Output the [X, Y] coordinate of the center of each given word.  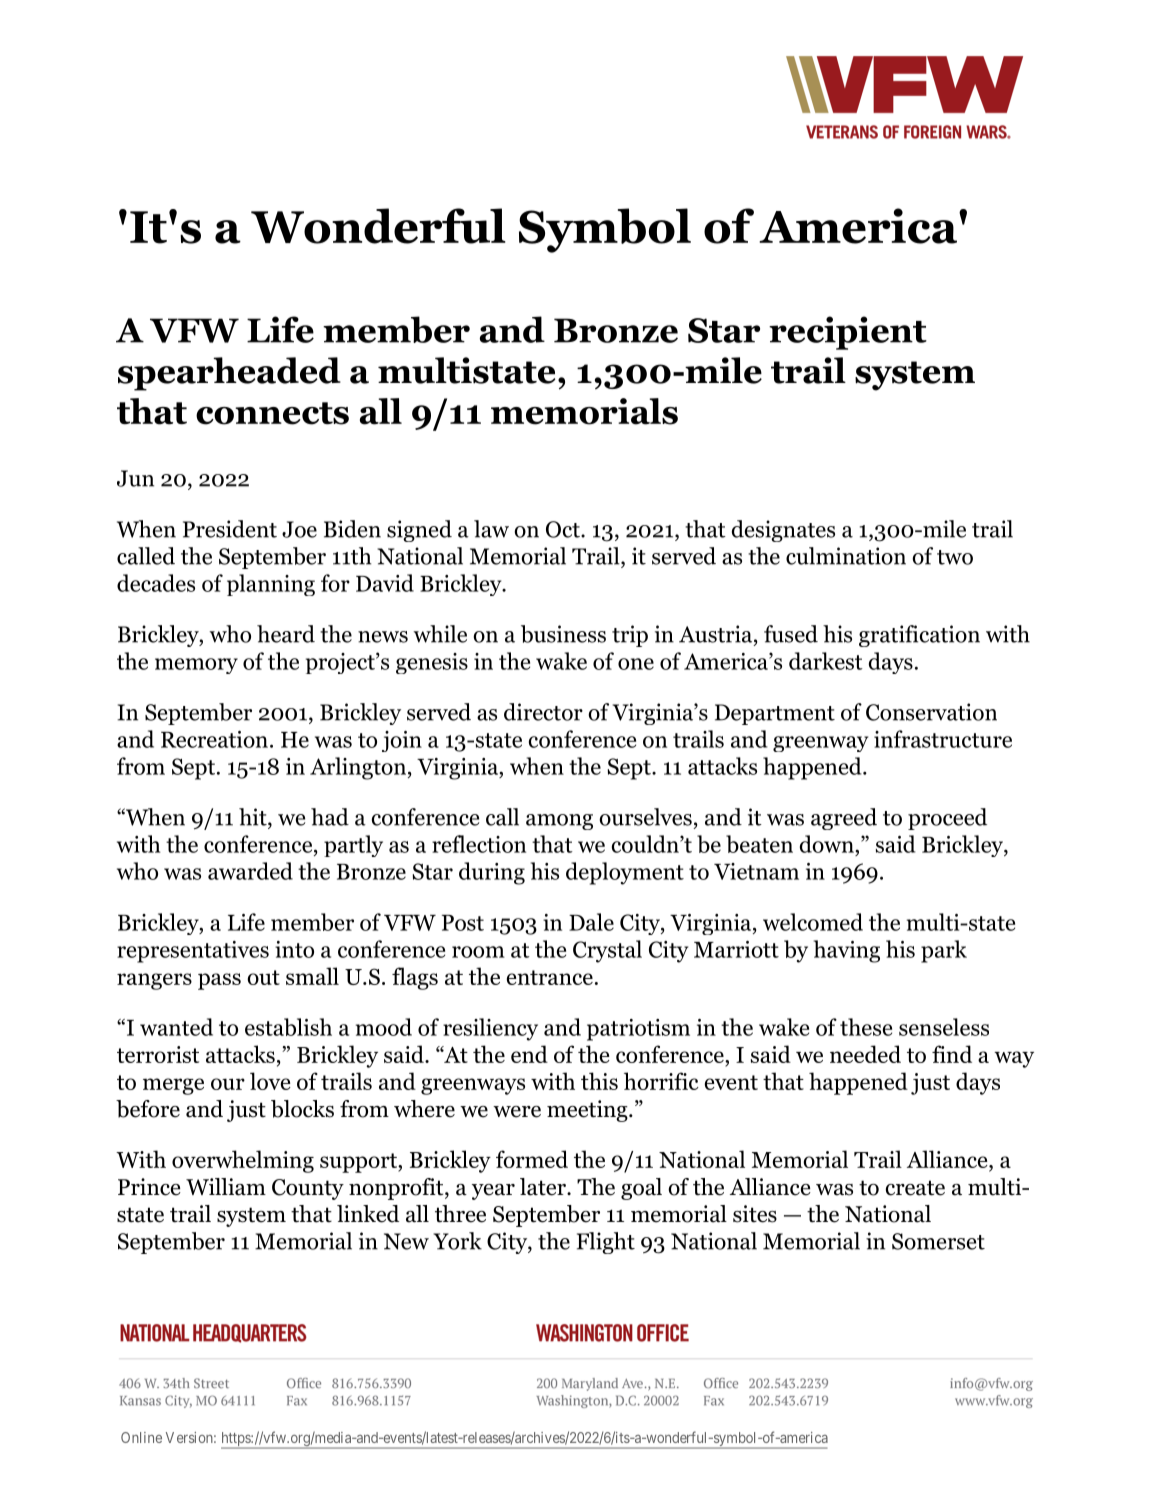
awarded [250, 871]
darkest [826, 661]
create [915, 1188]
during [492, 873]
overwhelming [243, 1161]
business [563, 634]
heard [286, 634]
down [828, 844]
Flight [606, 1243]
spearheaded [229, 374]
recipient [848, 333]
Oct [564, 529]
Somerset [938, 1241]
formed [532, 1159]
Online [141, 1437]
